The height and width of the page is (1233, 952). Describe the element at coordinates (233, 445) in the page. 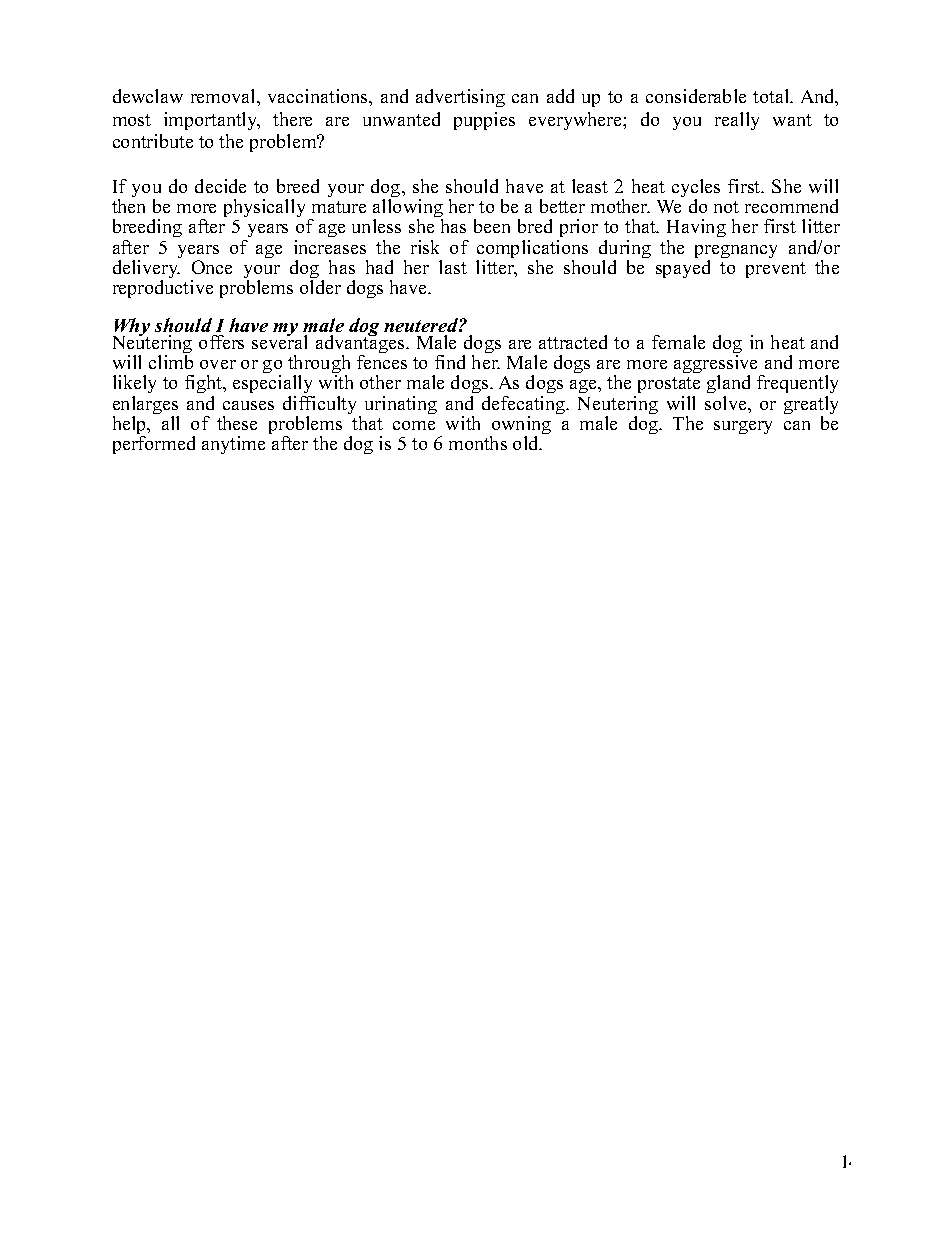

I see `anytime` at that location.
